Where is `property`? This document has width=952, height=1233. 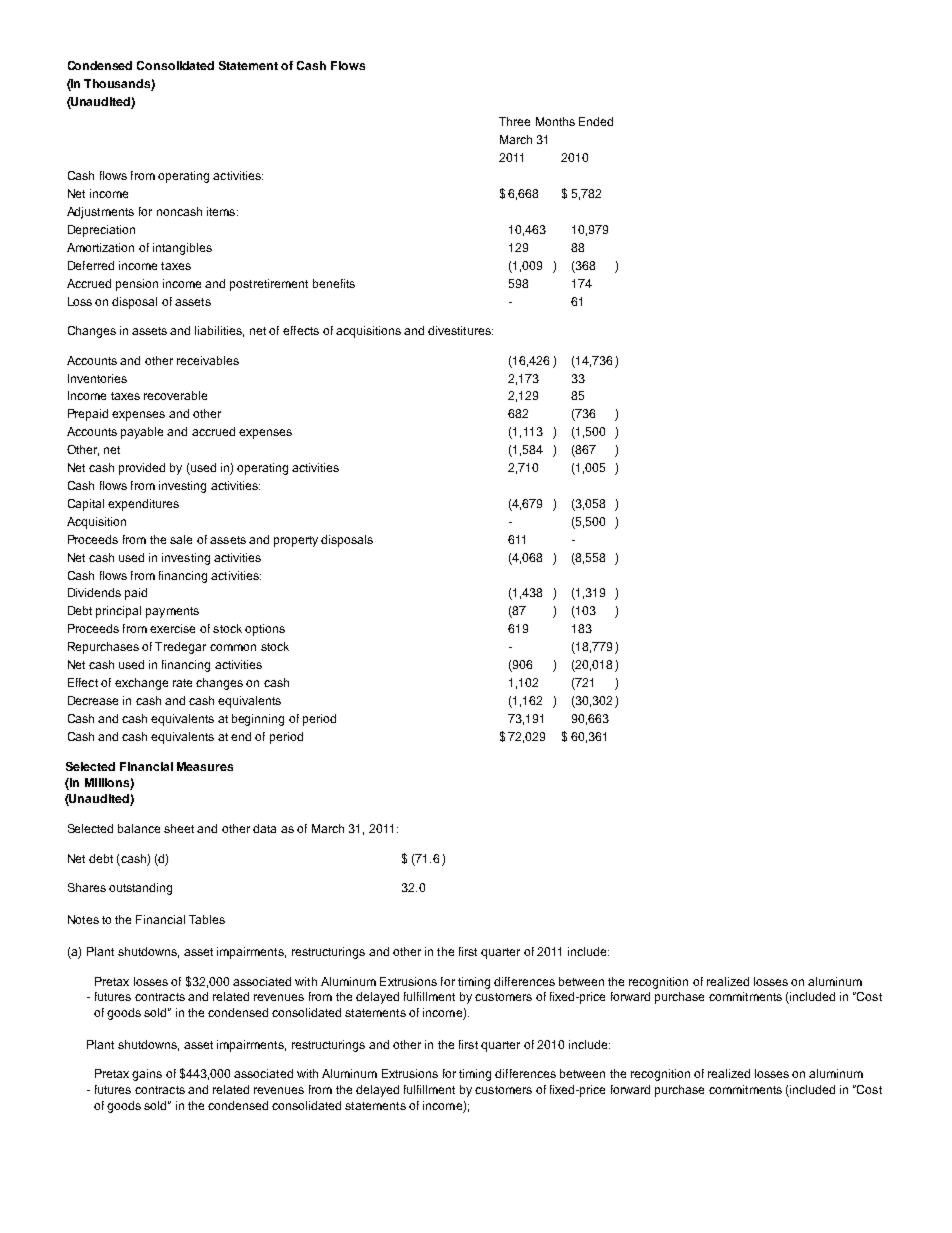
property is located at coordinates (296, 541).
